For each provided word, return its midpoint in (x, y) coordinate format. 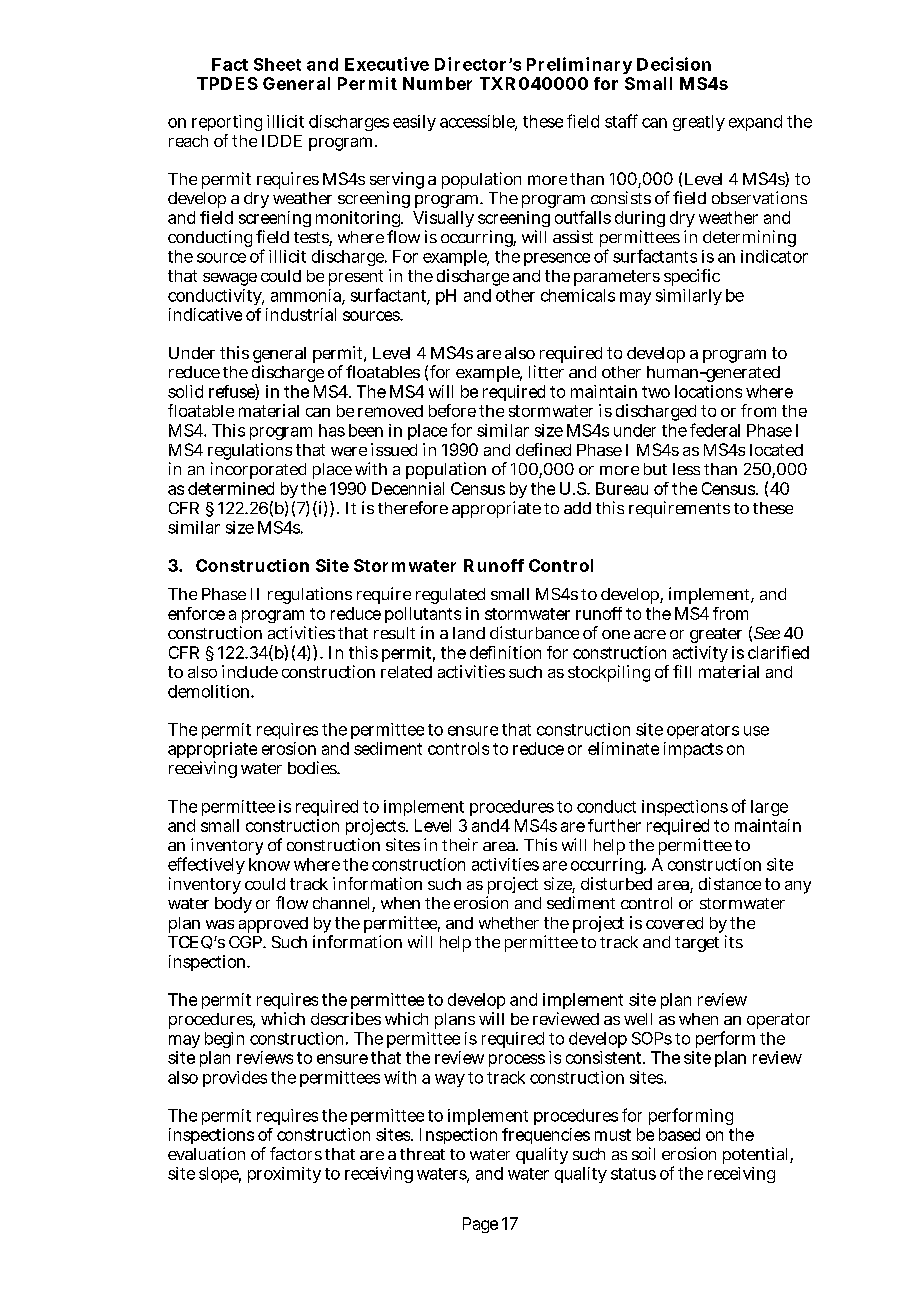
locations (708, 391)
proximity (284, 1175)
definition (505, 652)
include (250, 671)
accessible (478, 122)
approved (273, 925)
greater (716, 635)
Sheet (277, 64)
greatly (699, 123)
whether (509, 923)
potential (757, 1155)
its (734, 941)
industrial (301, 314)
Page (480, 1225)
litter (546, 371)
